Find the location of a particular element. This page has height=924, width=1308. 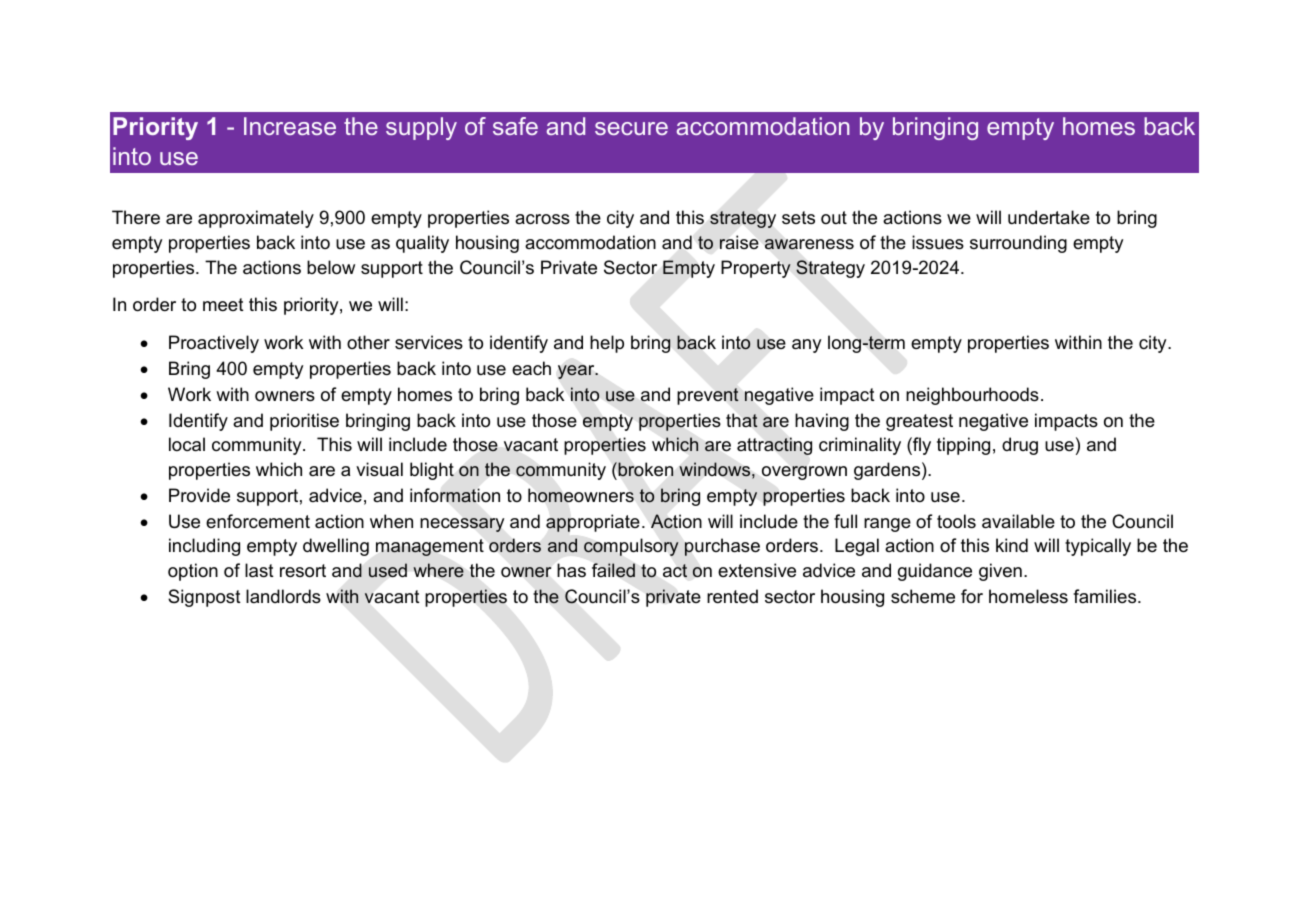

surrounding is located at coordinates (1018, 244).
